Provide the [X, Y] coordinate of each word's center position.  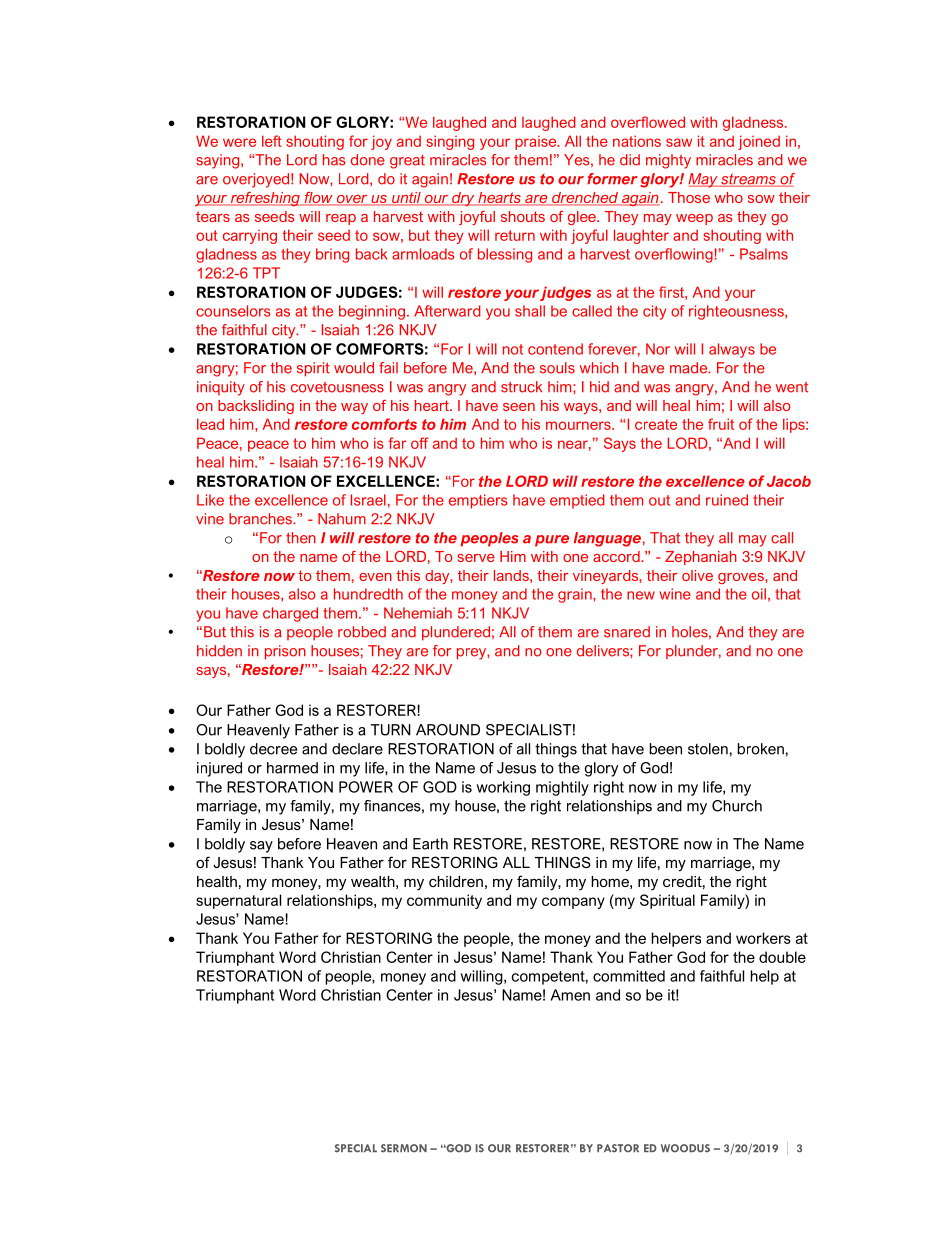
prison [285, 652]
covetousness [337, 387]
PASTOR [618, 1148]
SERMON [404, 1148]
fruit [721, 424]
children [456, 881]
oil [759, 594]
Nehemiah [418, 613]
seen [519, 407]
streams [748, 180]
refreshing [265, 199]
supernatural [238, 901]
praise [537, 143]
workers [763, 938]
